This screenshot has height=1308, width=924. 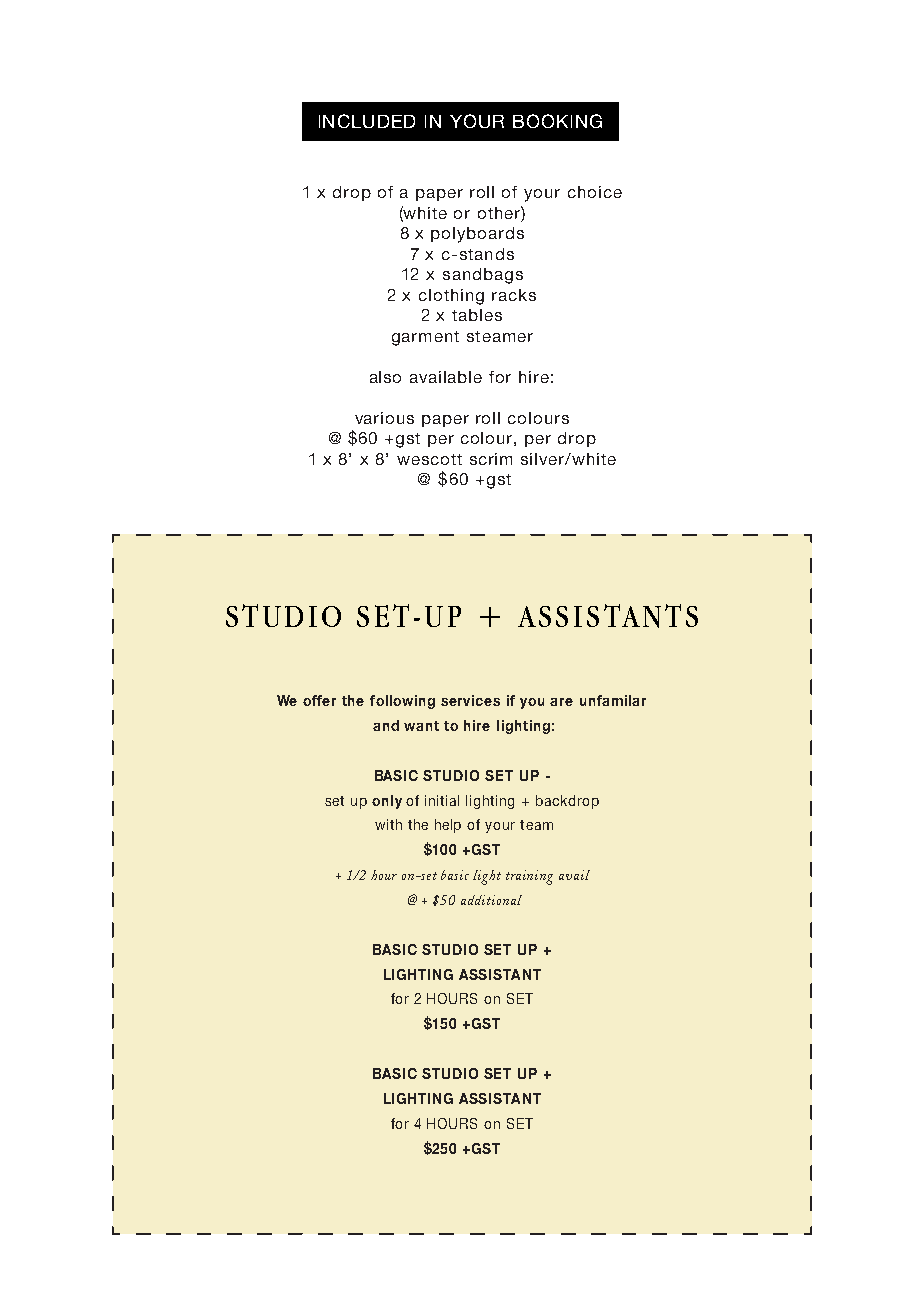 I want to click on services, so click(x=470, y=700).
